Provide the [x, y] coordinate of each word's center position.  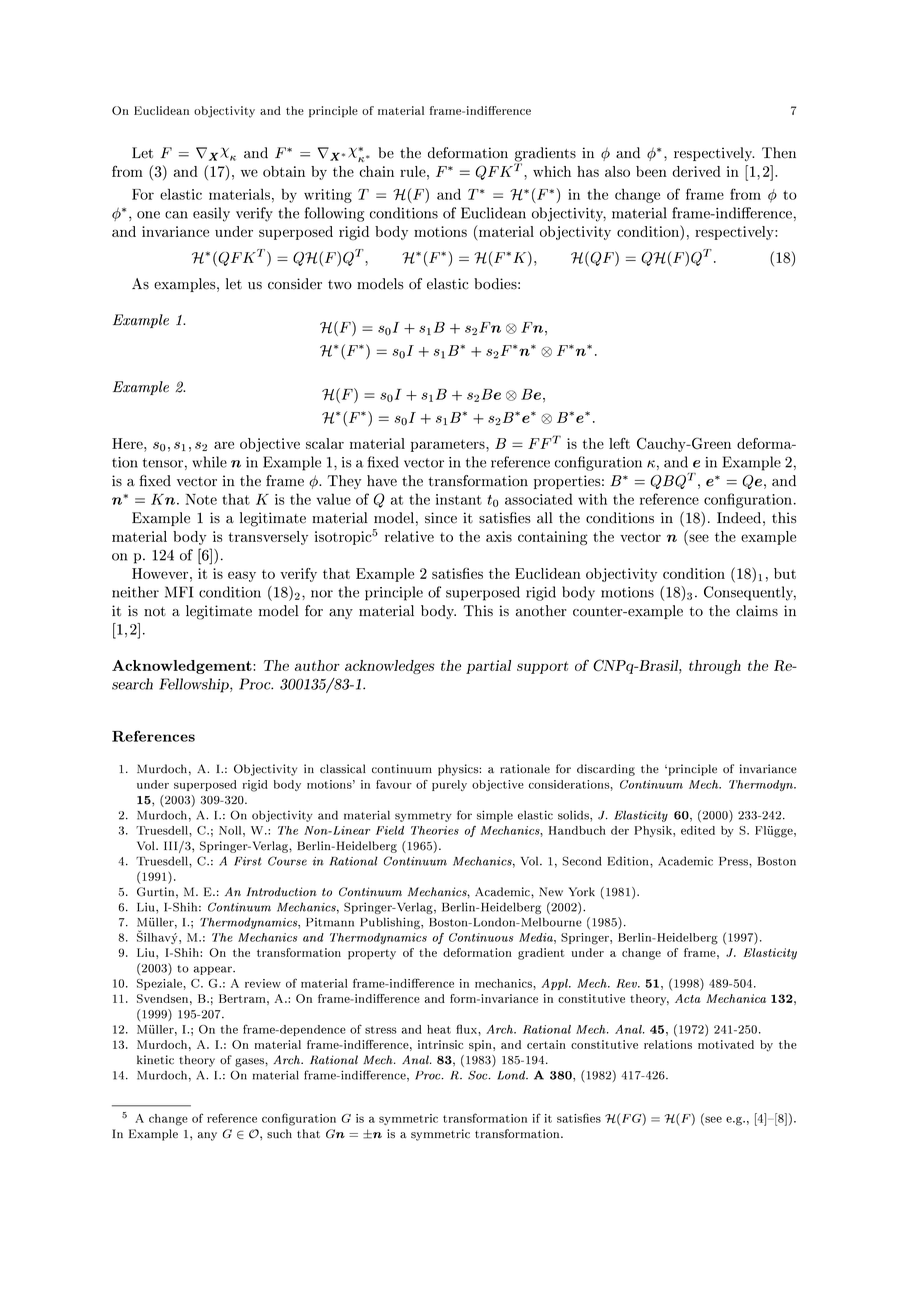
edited [698, 830]
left [619, 443]
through [715, 667]
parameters [449, 445]
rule [414, 171]
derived [696, 171]
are [224, 445]
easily [211, 214]
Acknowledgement [183, 667]
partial [488, 667]
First [248, 861]
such [279, 1134]
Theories [435, 830]
